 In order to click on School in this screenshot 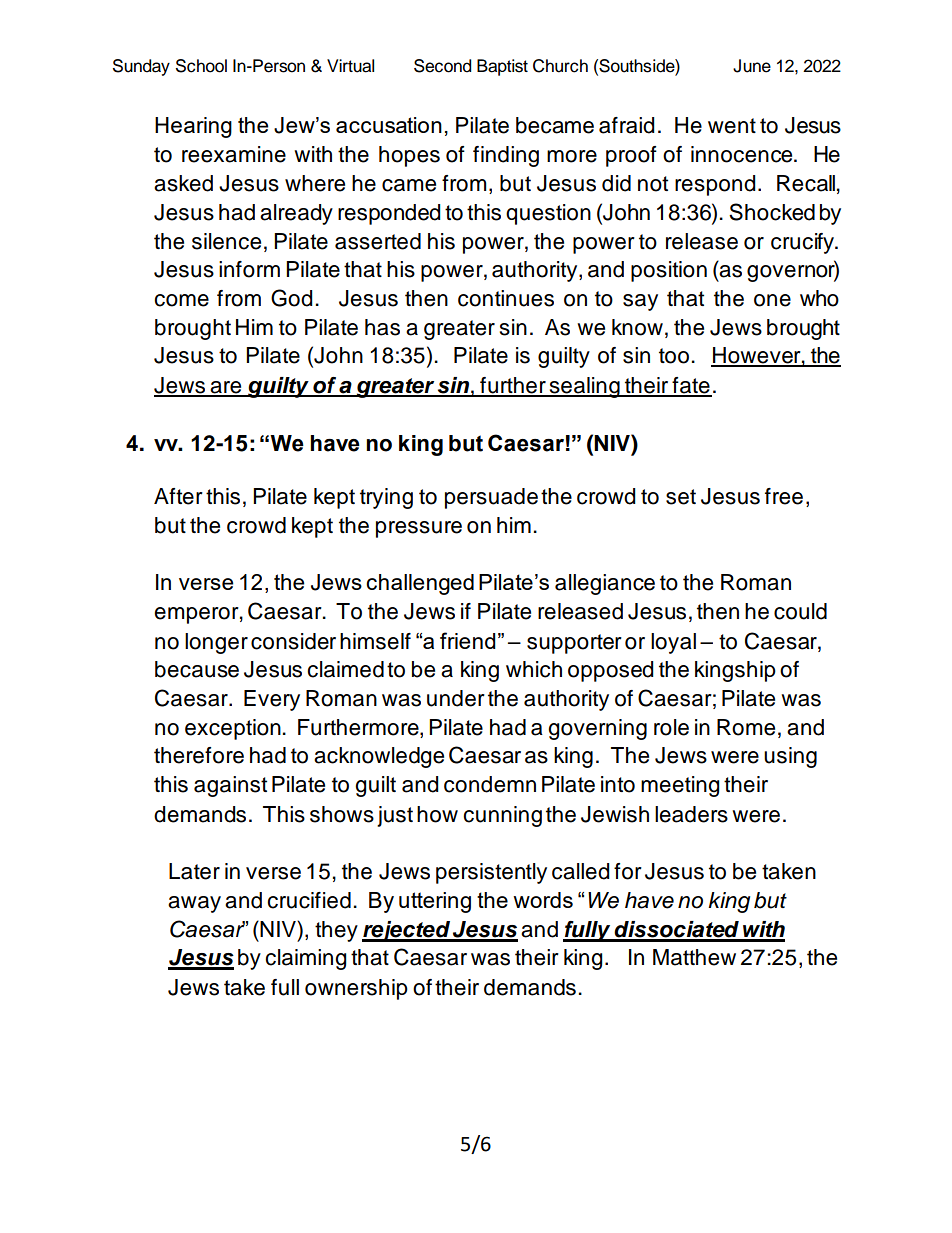, I will do `click(201, 66)`.
